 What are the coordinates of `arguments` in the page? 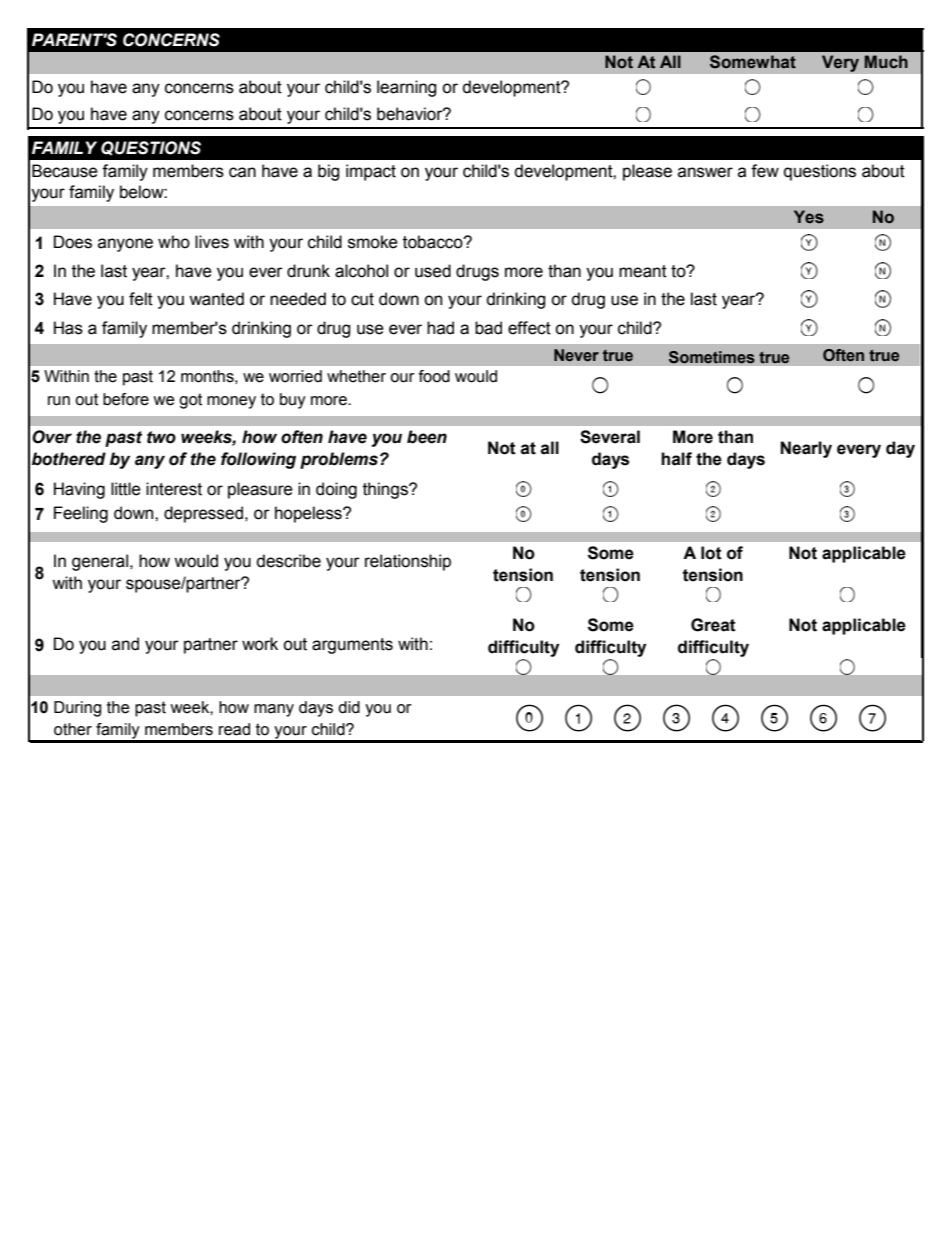 It's located at (352, 646).
